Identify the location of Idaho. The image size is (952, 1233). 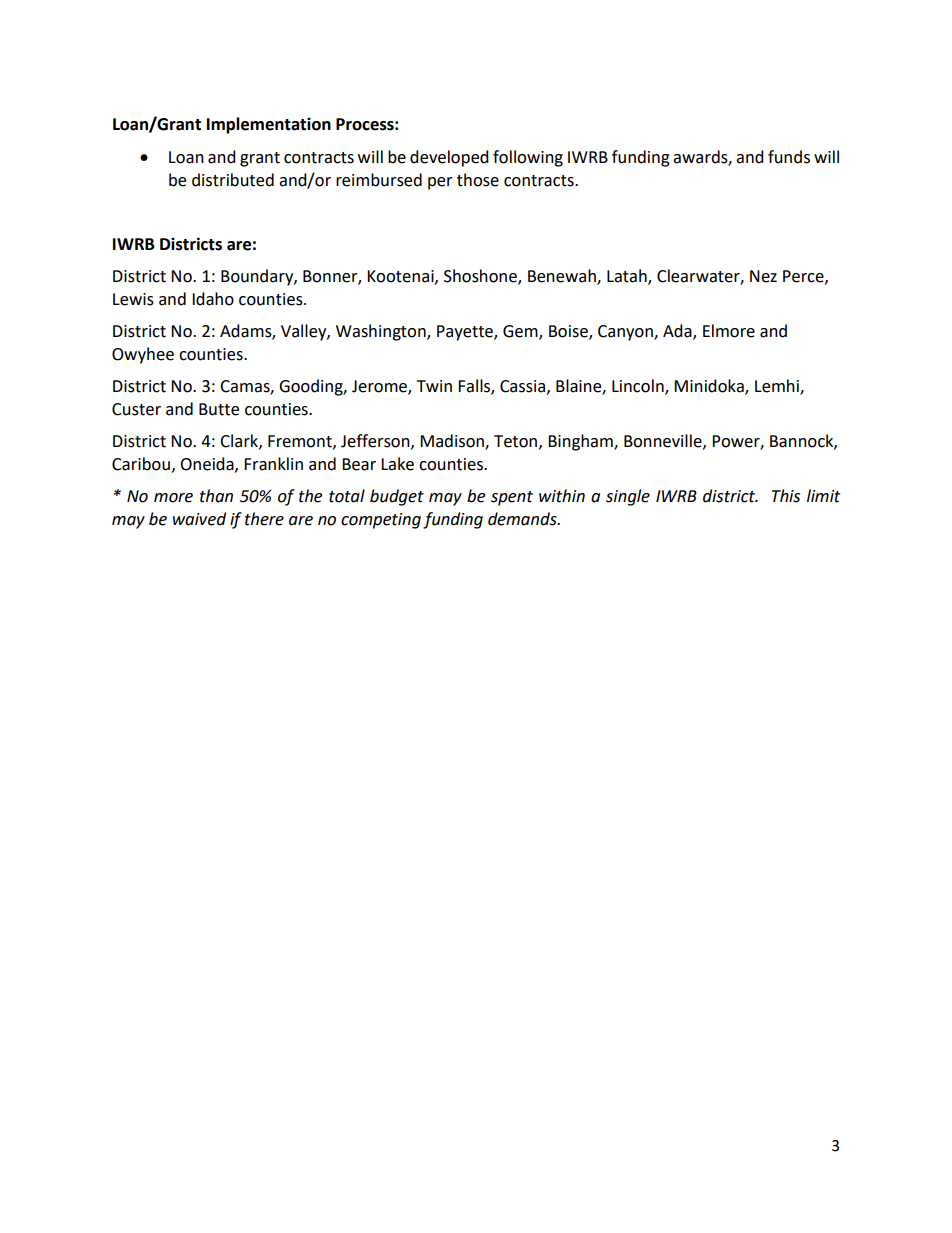
(213, 299).
